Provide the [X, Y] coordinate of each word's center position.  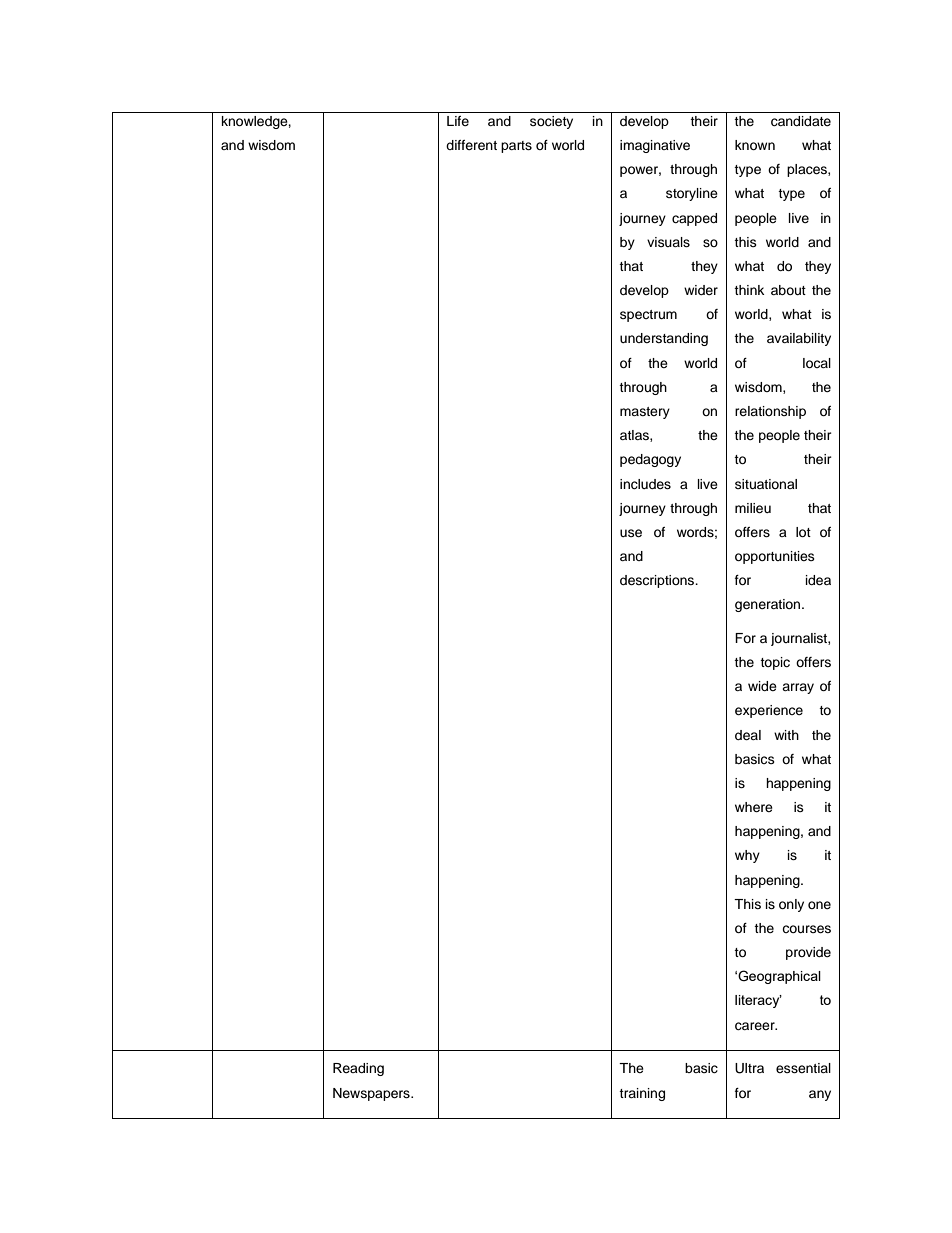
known [755, 145]
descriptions [658, 581]
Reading [358, 1069]
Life [458, 121]
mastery [645, 413]
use [631, 533]
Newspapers [372, 1094]
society [551, 122]
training [642, 1094]
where [754, 807]
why [747, 856]
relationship [770, 412]
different [471, 145]
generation [769, 605]
